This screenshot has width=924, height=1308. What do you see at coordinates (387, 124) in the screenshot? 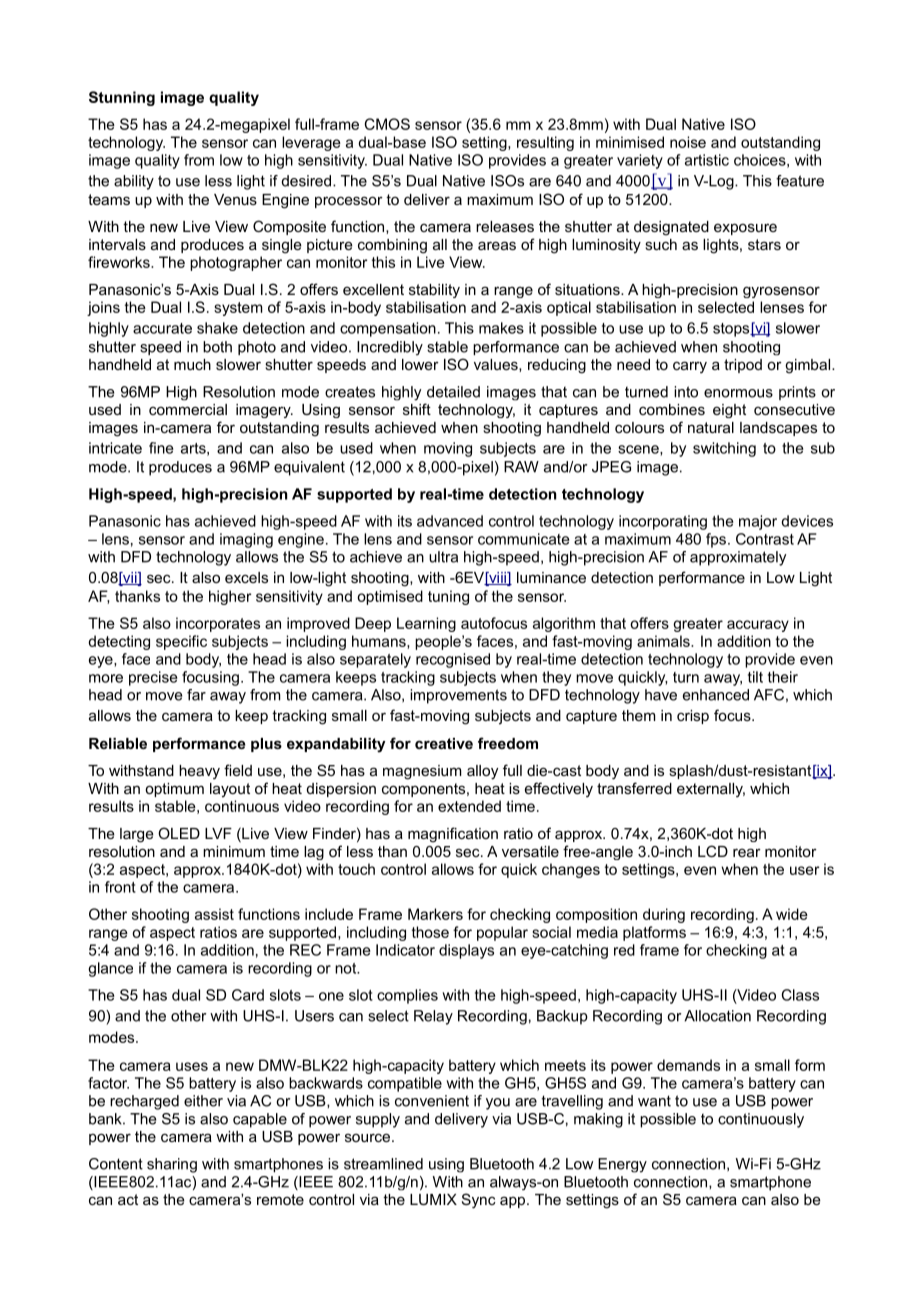
I see `CMOS` at bounding box center [387, 124].
